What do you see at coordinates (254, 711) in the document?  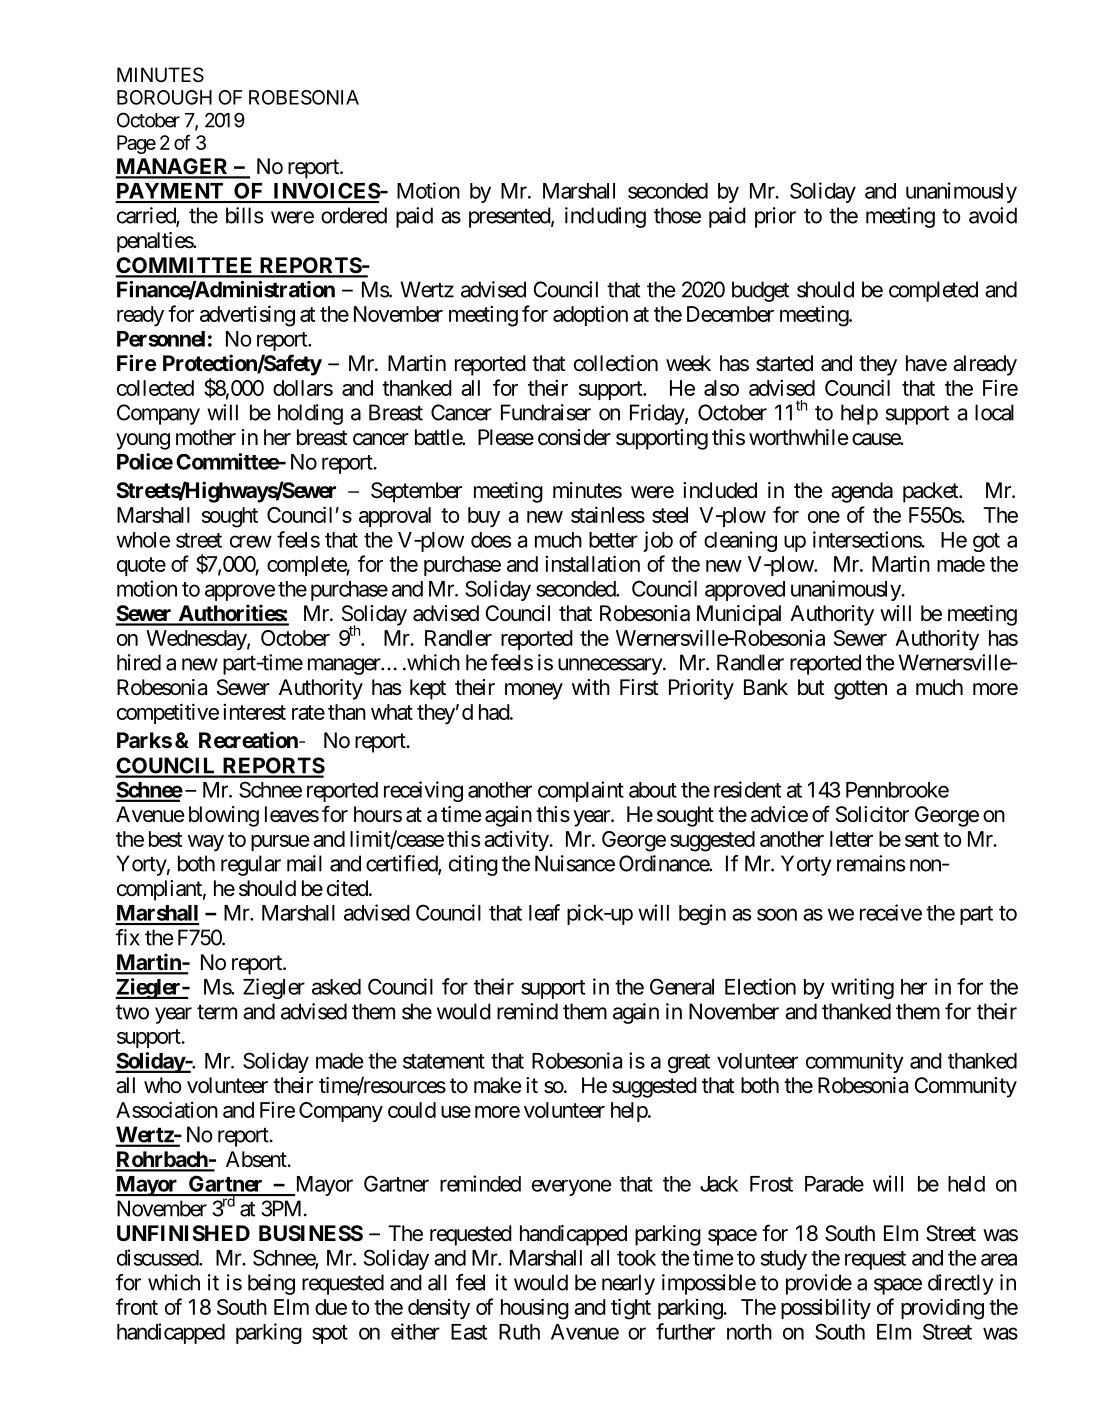 I see `interest` at bounding box center [254, 711].
